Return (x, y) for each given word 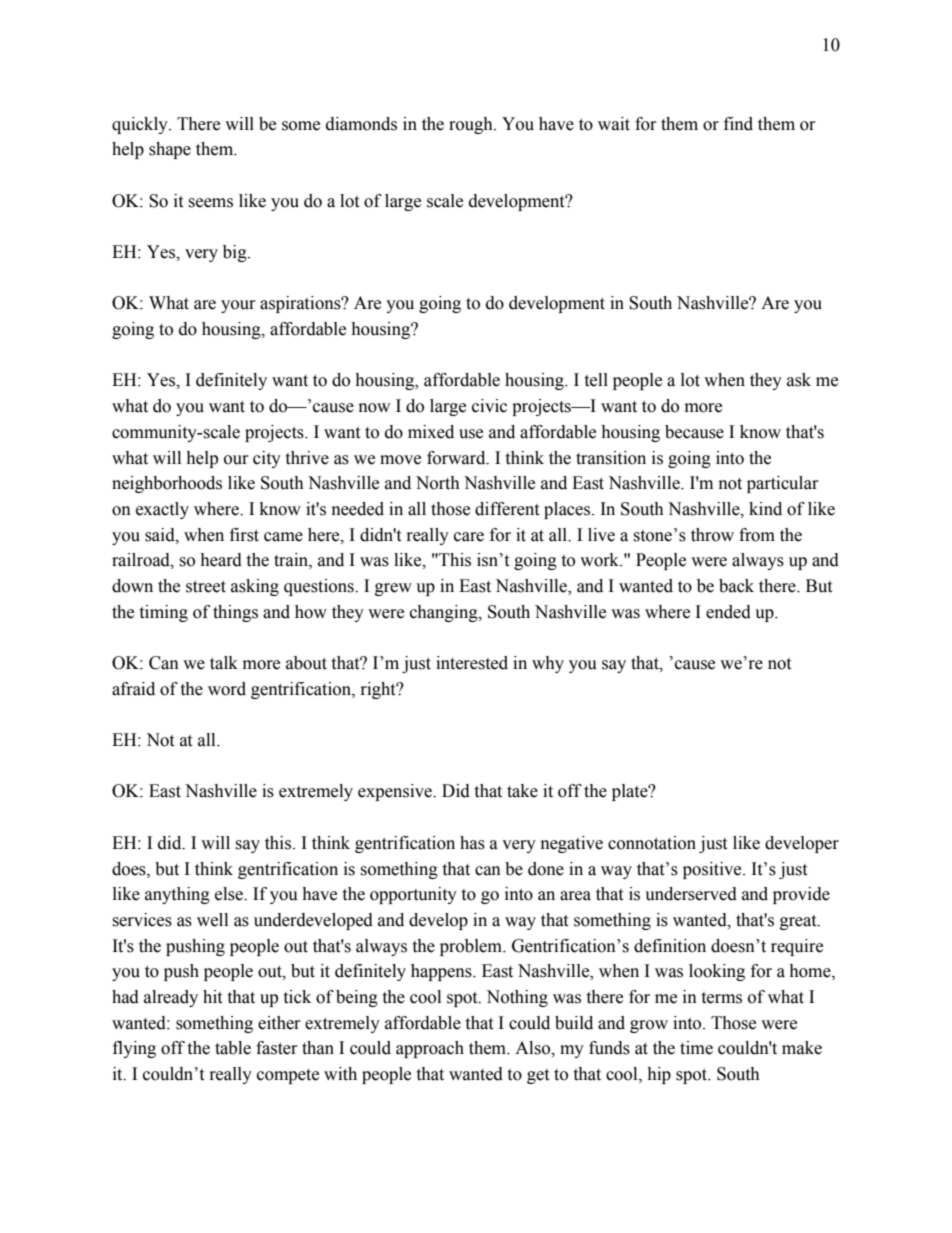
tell (596, 380)
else (230, 894)
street (206, 587)
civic (489, 406)
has (472, 843)
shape (170, 150)
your (238, 306)
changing (445, 613)
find (738, 124)
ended (728, 612)
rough (472, 125)
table (233, 1048)
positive (713, 870)
